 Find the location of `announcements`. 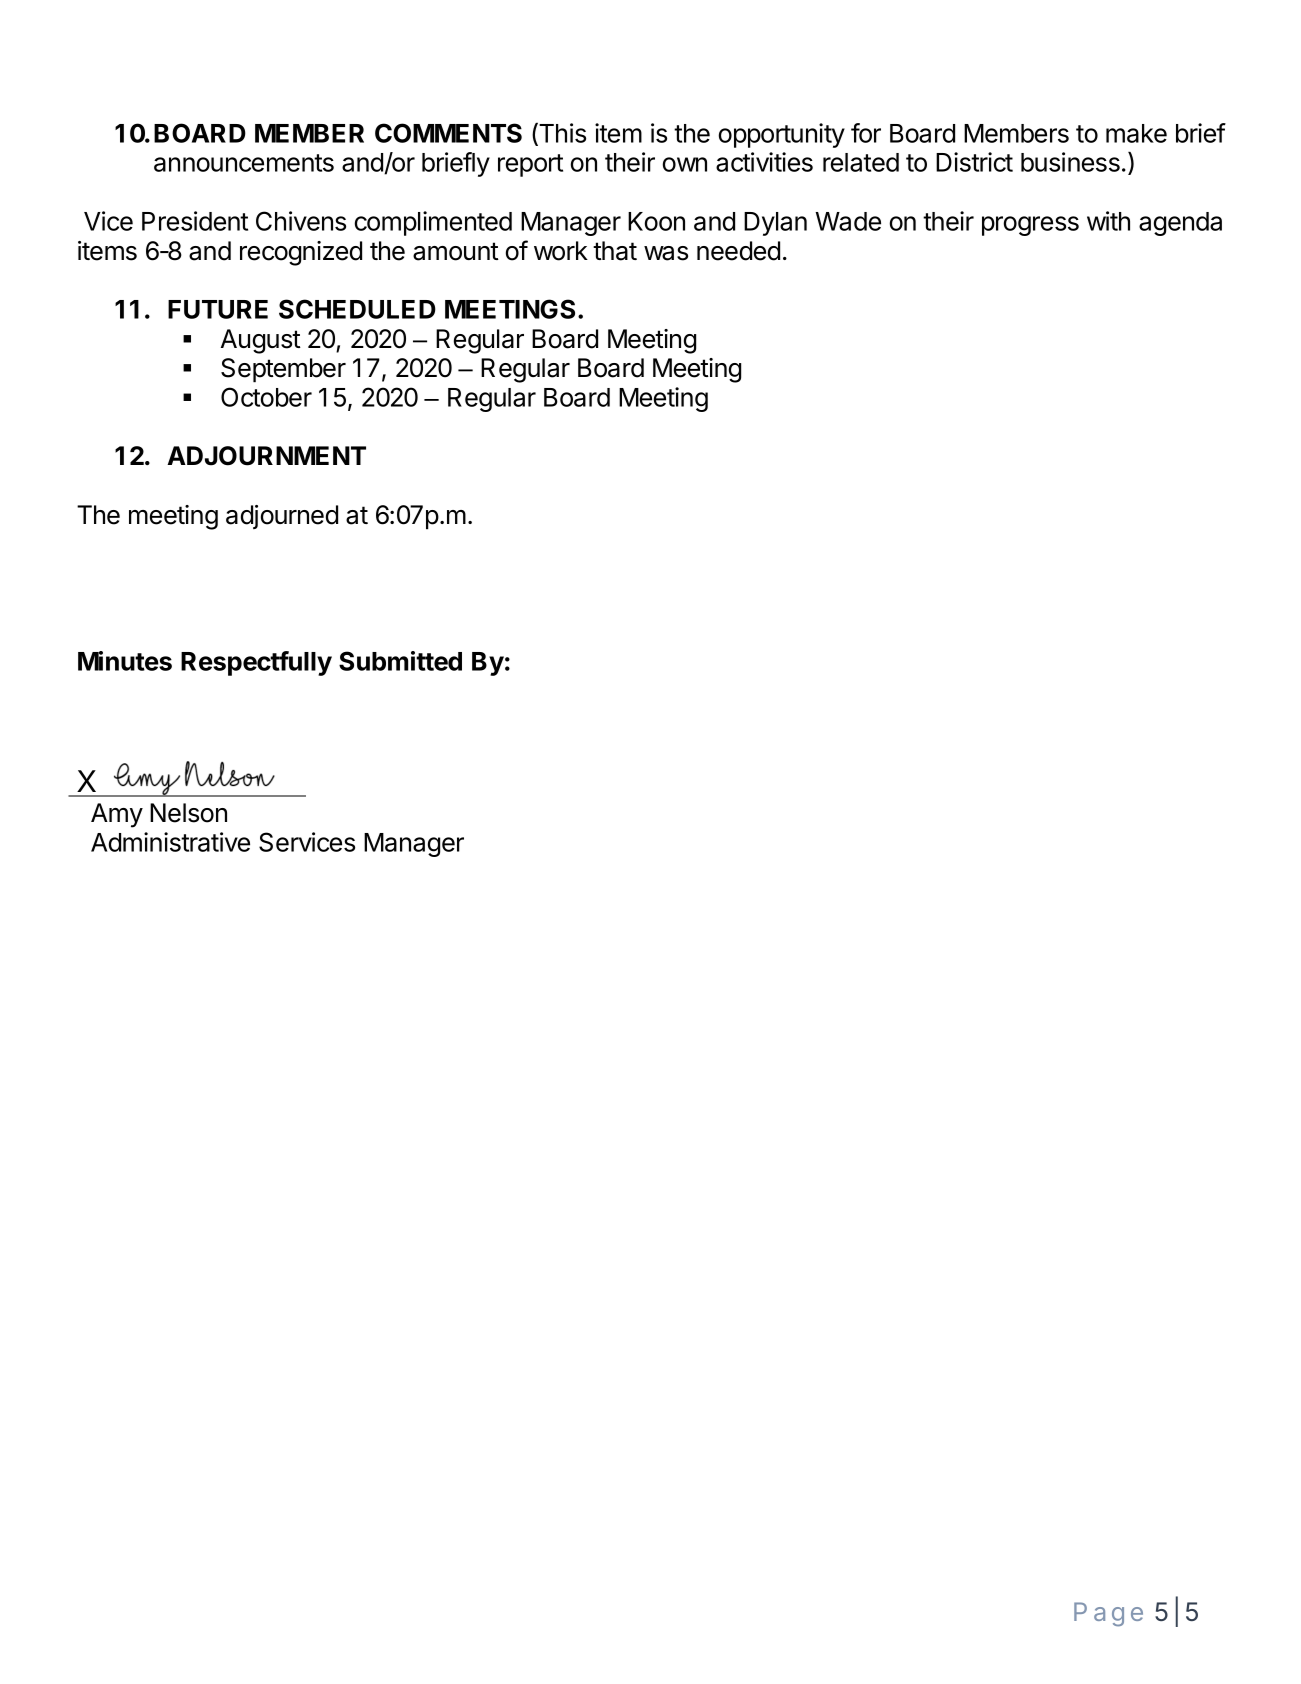

announcements is located at coordinates (244, 163).
